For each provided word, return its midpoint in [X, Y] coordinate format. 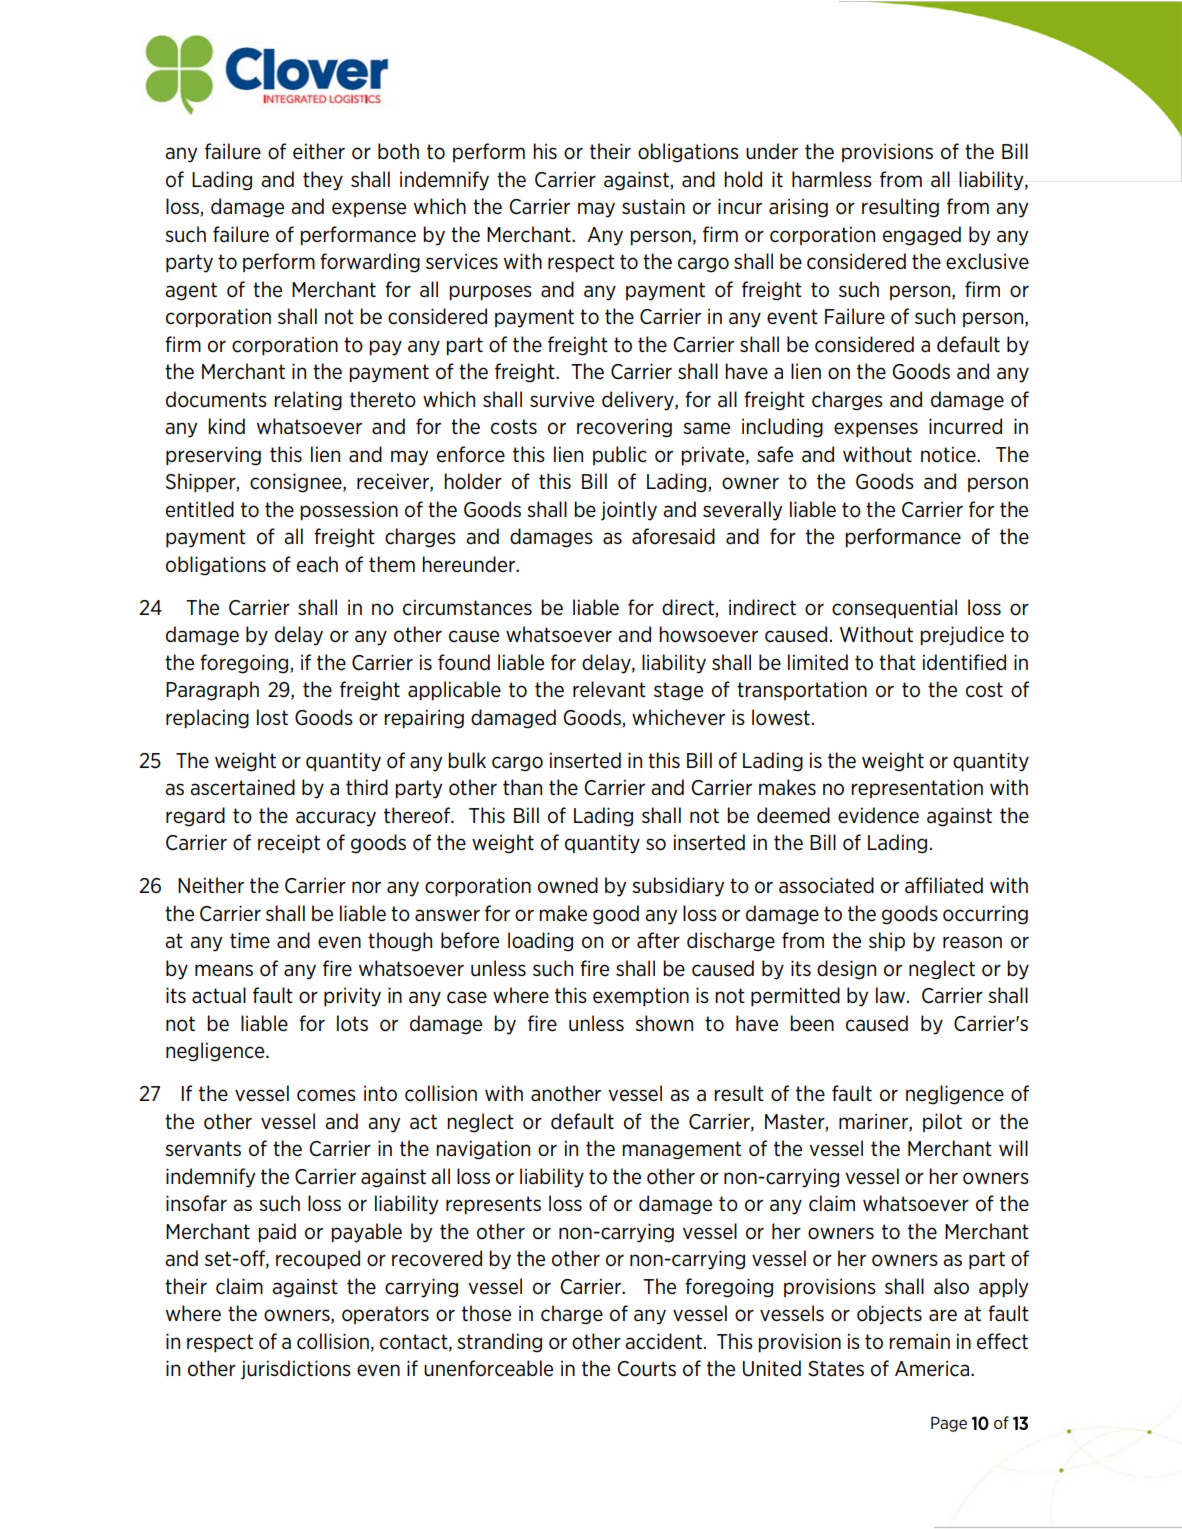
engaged [922, 236]
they [323, 181]
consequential [894, 608]
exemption [641, 997]
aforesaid [673, 536]
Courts [646, 1369]
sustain [653, 206]
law [892, 995]
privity [352, 997]
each [317, 564]
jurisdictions [296, 1370]
